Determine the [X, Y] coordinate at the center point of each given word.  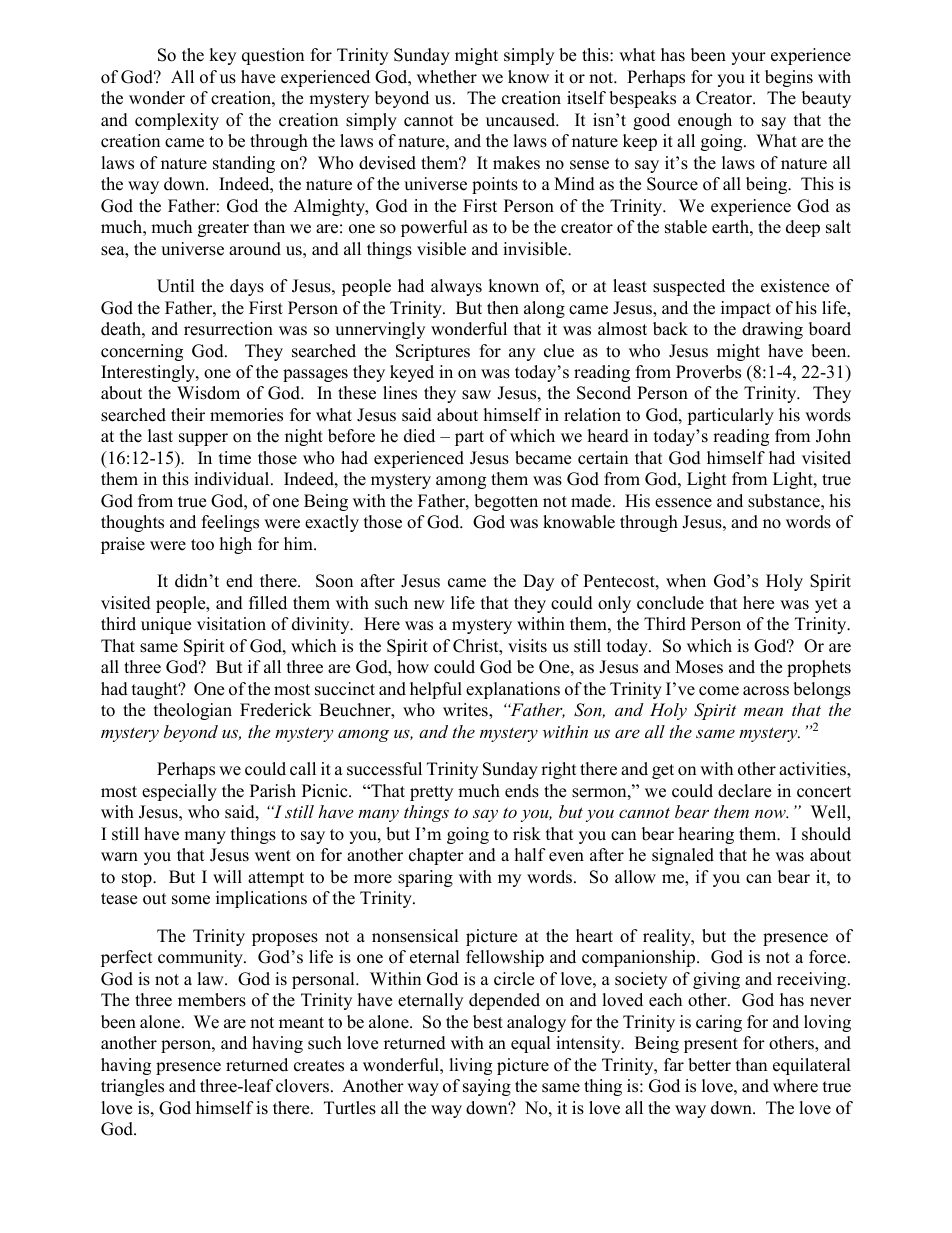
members [212, 1000]
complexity [177, 121]
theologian [193, 711]
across [766, 691]
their [188, 415]
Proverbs [708, 372]
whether [447, 77]
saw [476, 395]
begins [789, 78]
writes [466, 711]
